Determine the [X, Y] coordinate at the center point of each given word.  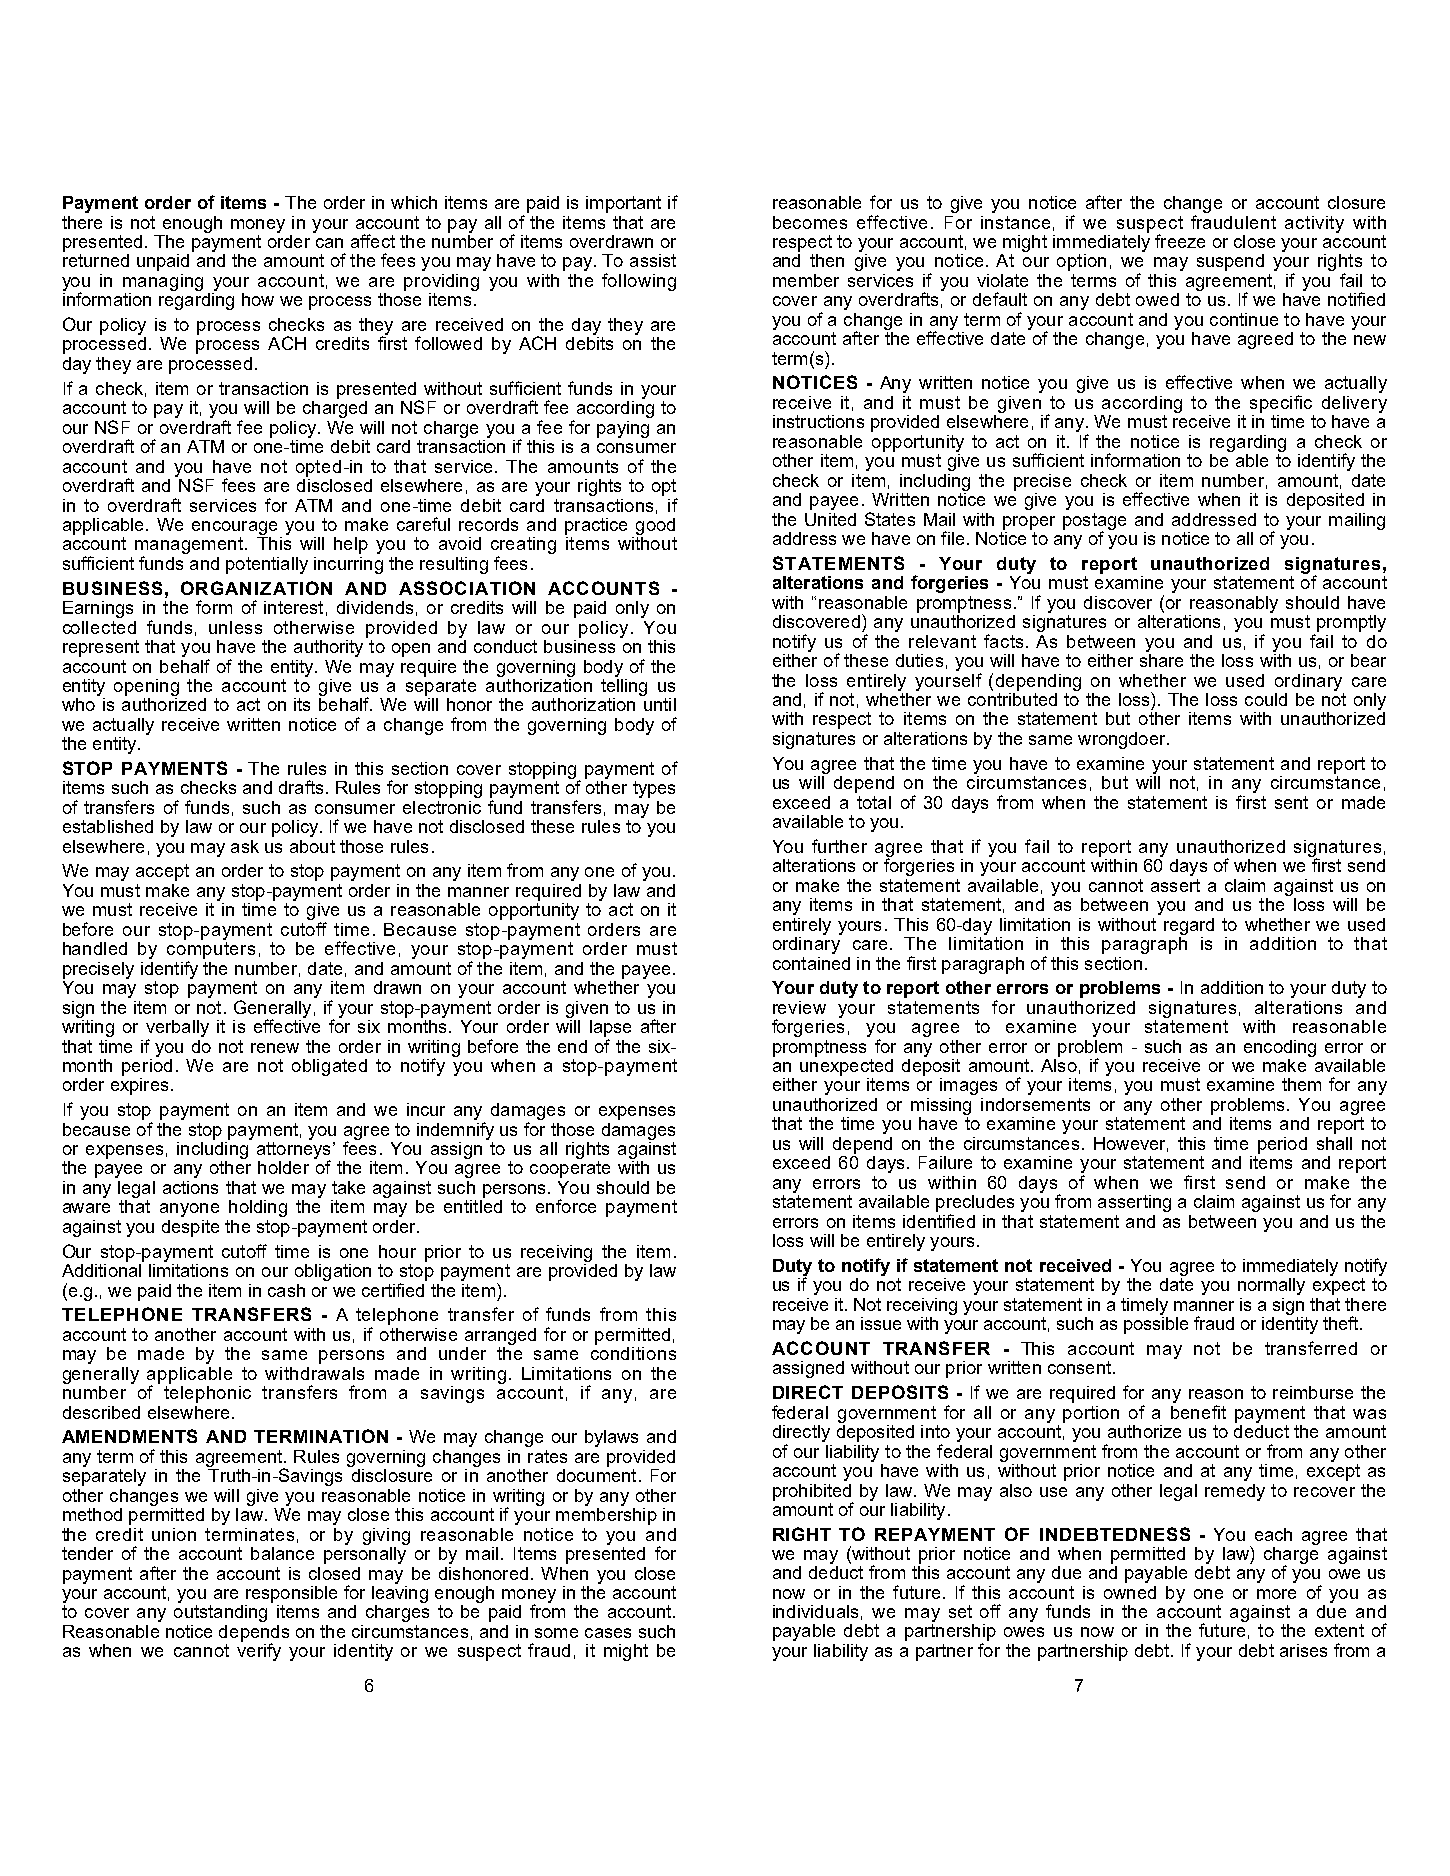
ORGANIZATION [256, 588]
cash [286, 1290]
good [655, 526]
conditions [633, 1352]
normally [1271, 1286]
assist [653, 260]
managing [163, 282]
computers [211, 950]
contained [811, 963]
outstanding [220, 1613]
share [1161, 659]
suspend [1230, 262]
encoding [1280, 1048]
